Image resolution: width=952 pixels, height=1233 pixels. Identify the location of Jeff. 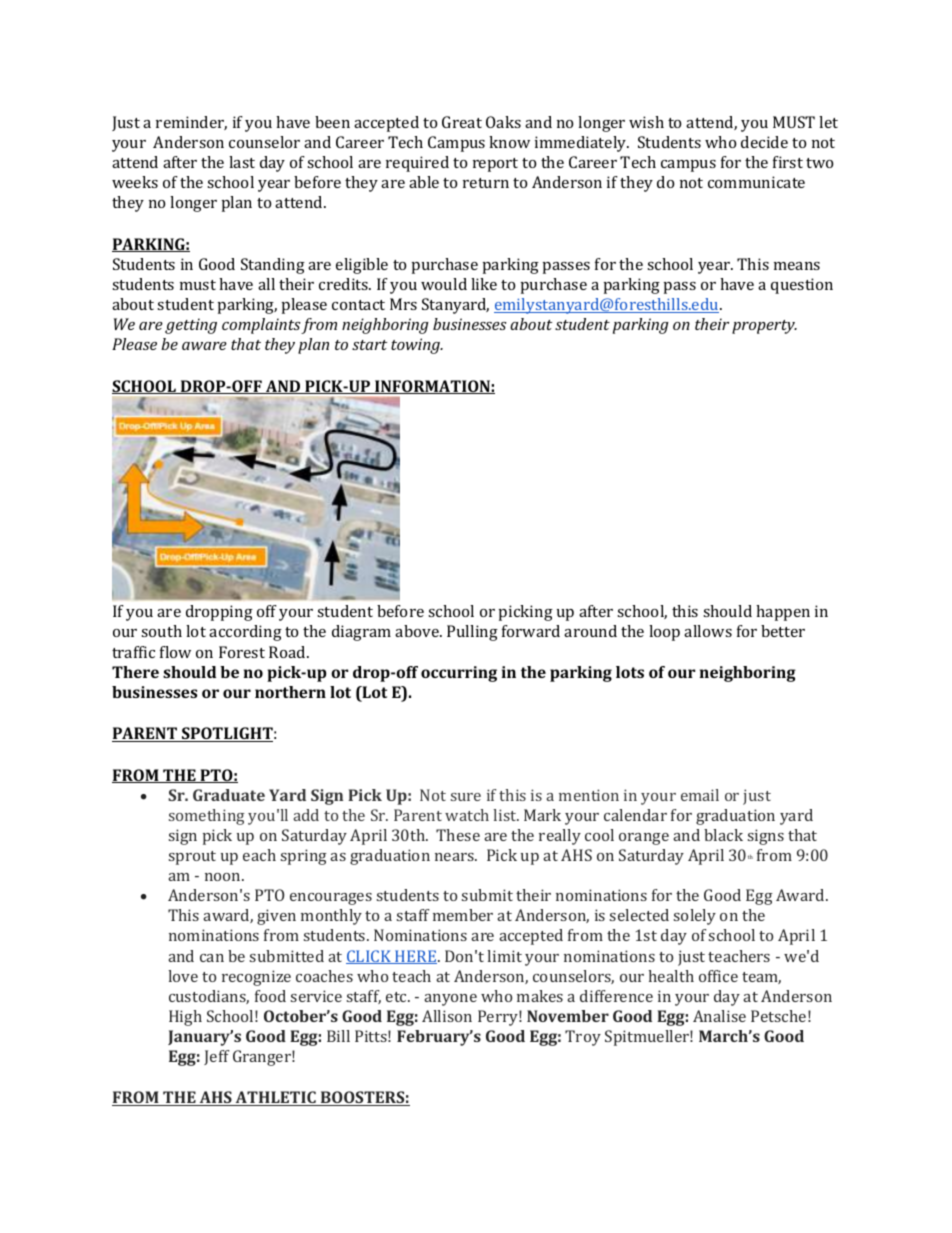
(217, 1057).
